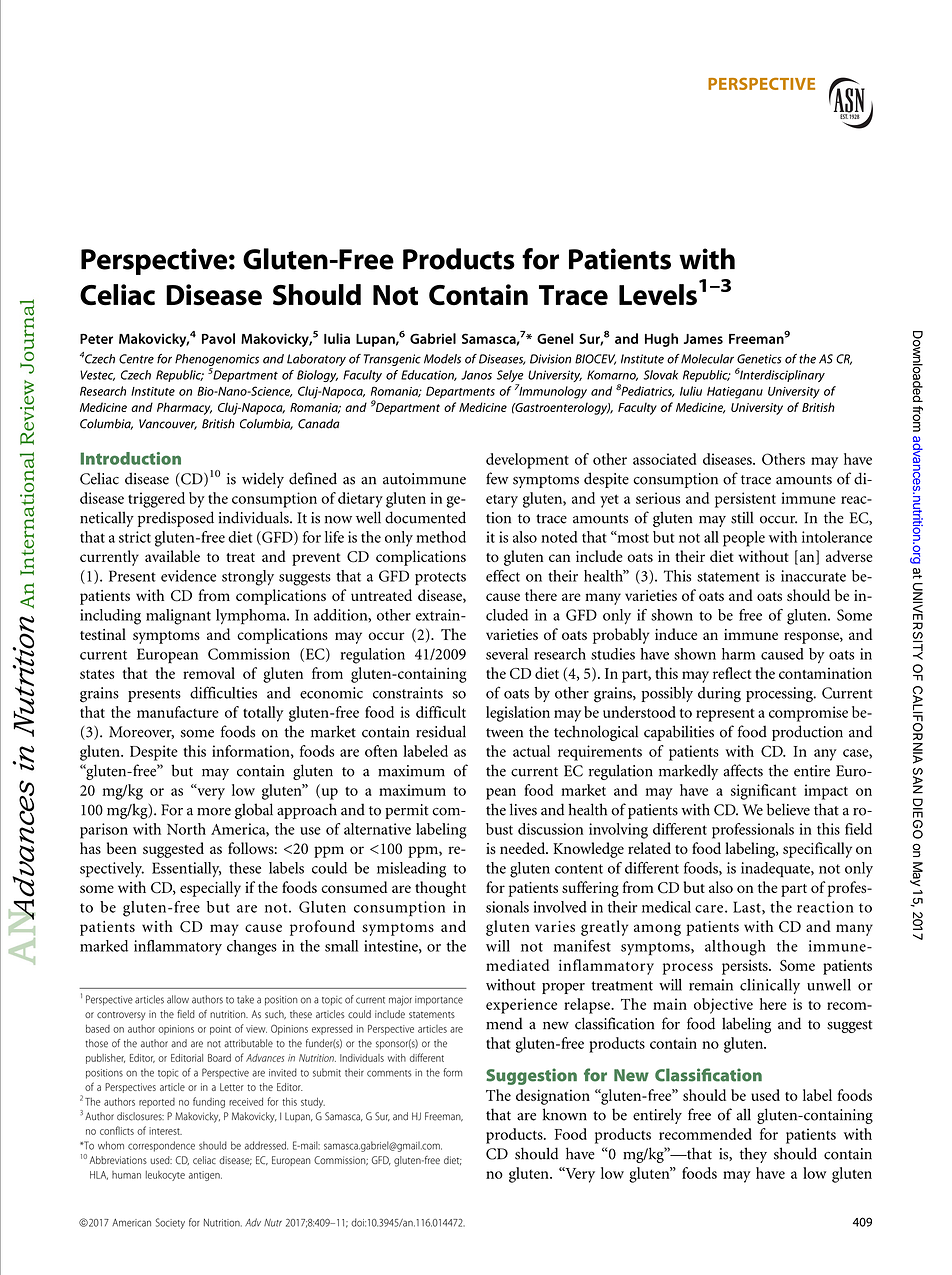 This screenshot has width=952, height=1275. I want to click on Centre, so click(136, 359).
